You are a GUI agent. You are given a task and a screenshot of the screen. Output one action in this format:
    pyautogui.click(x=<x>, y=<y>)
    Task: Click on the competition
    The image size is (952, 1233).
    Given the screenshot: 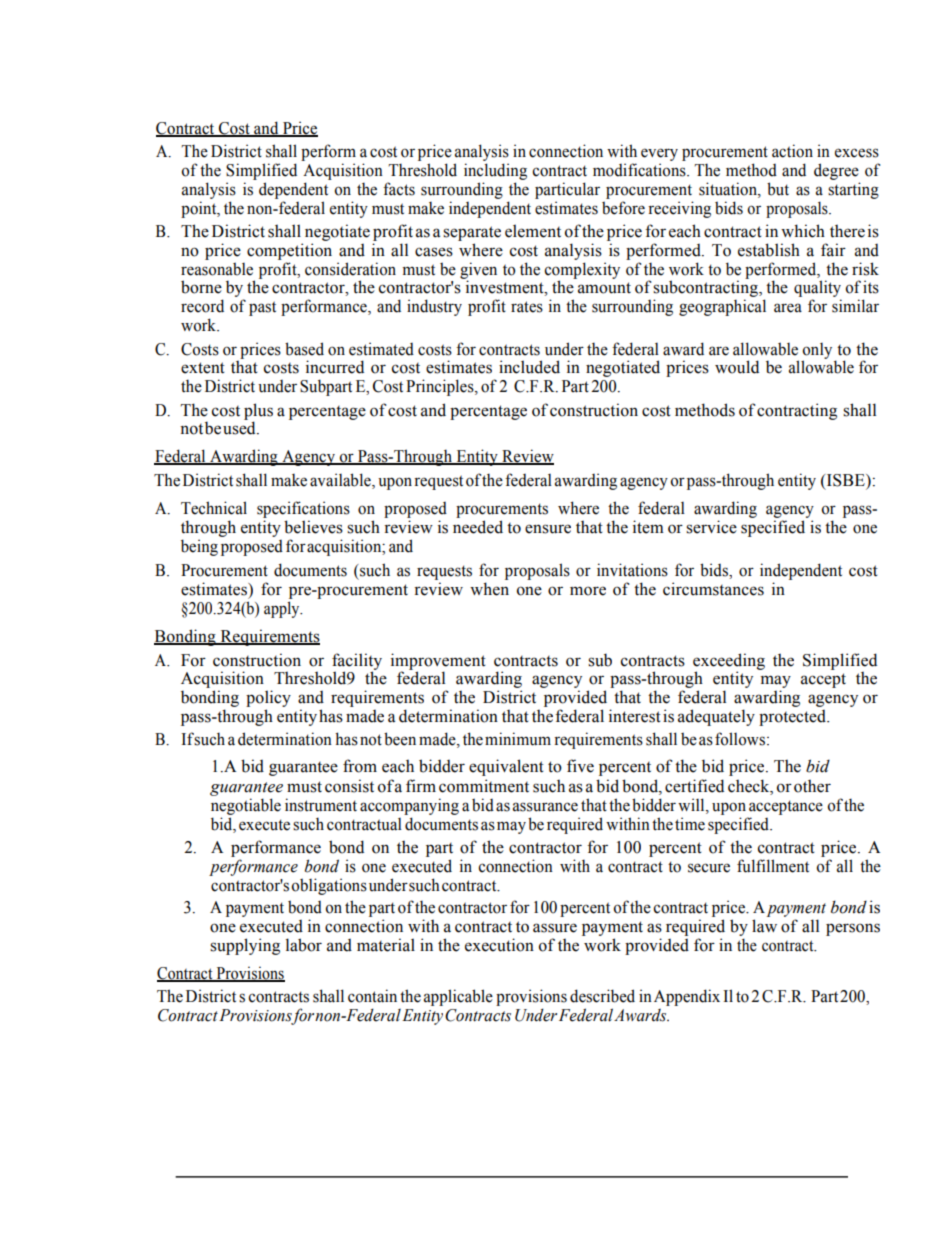 What is the action you would take?
    pyautogui.click(x=289, y=251)
